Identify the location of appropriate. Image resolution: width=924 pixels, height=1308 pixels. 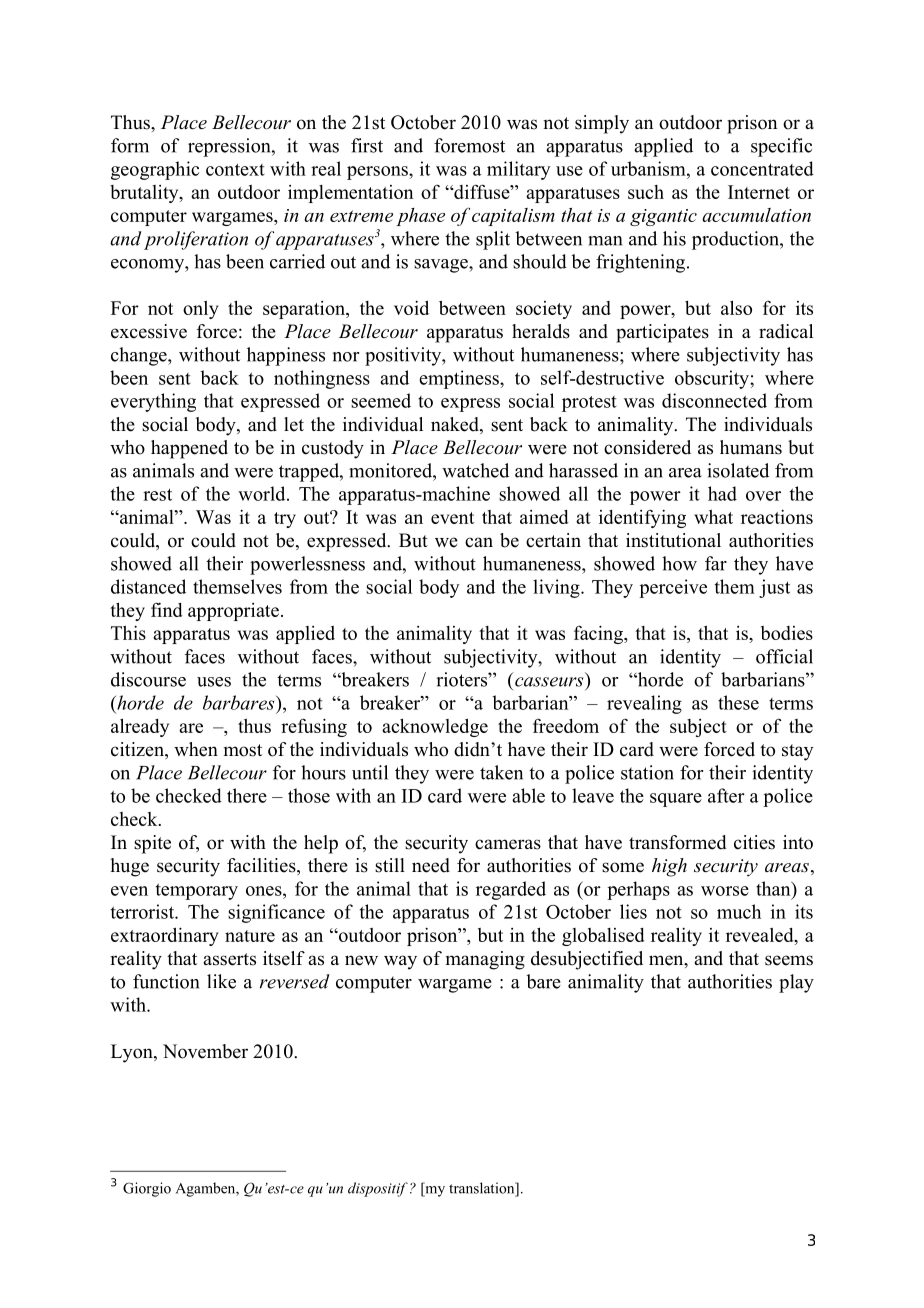
(233, 612).
